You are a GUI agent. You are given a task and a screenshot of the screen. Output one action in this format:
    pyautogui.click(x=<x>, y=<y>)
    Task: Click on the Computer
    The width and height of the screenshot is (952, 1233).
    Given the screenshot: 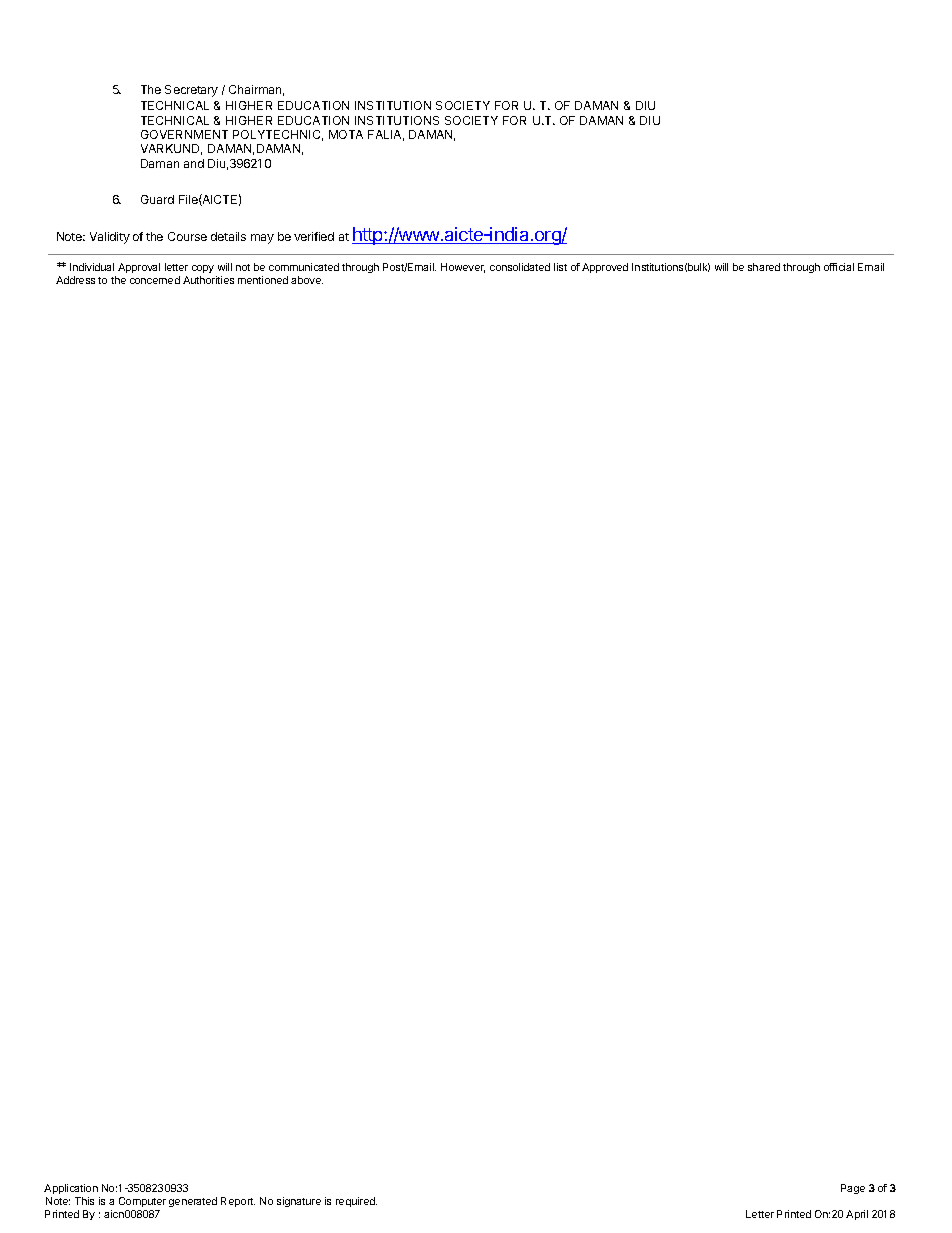 What is the action you would take?
    pyautogui.click(x=142, y=1202)
